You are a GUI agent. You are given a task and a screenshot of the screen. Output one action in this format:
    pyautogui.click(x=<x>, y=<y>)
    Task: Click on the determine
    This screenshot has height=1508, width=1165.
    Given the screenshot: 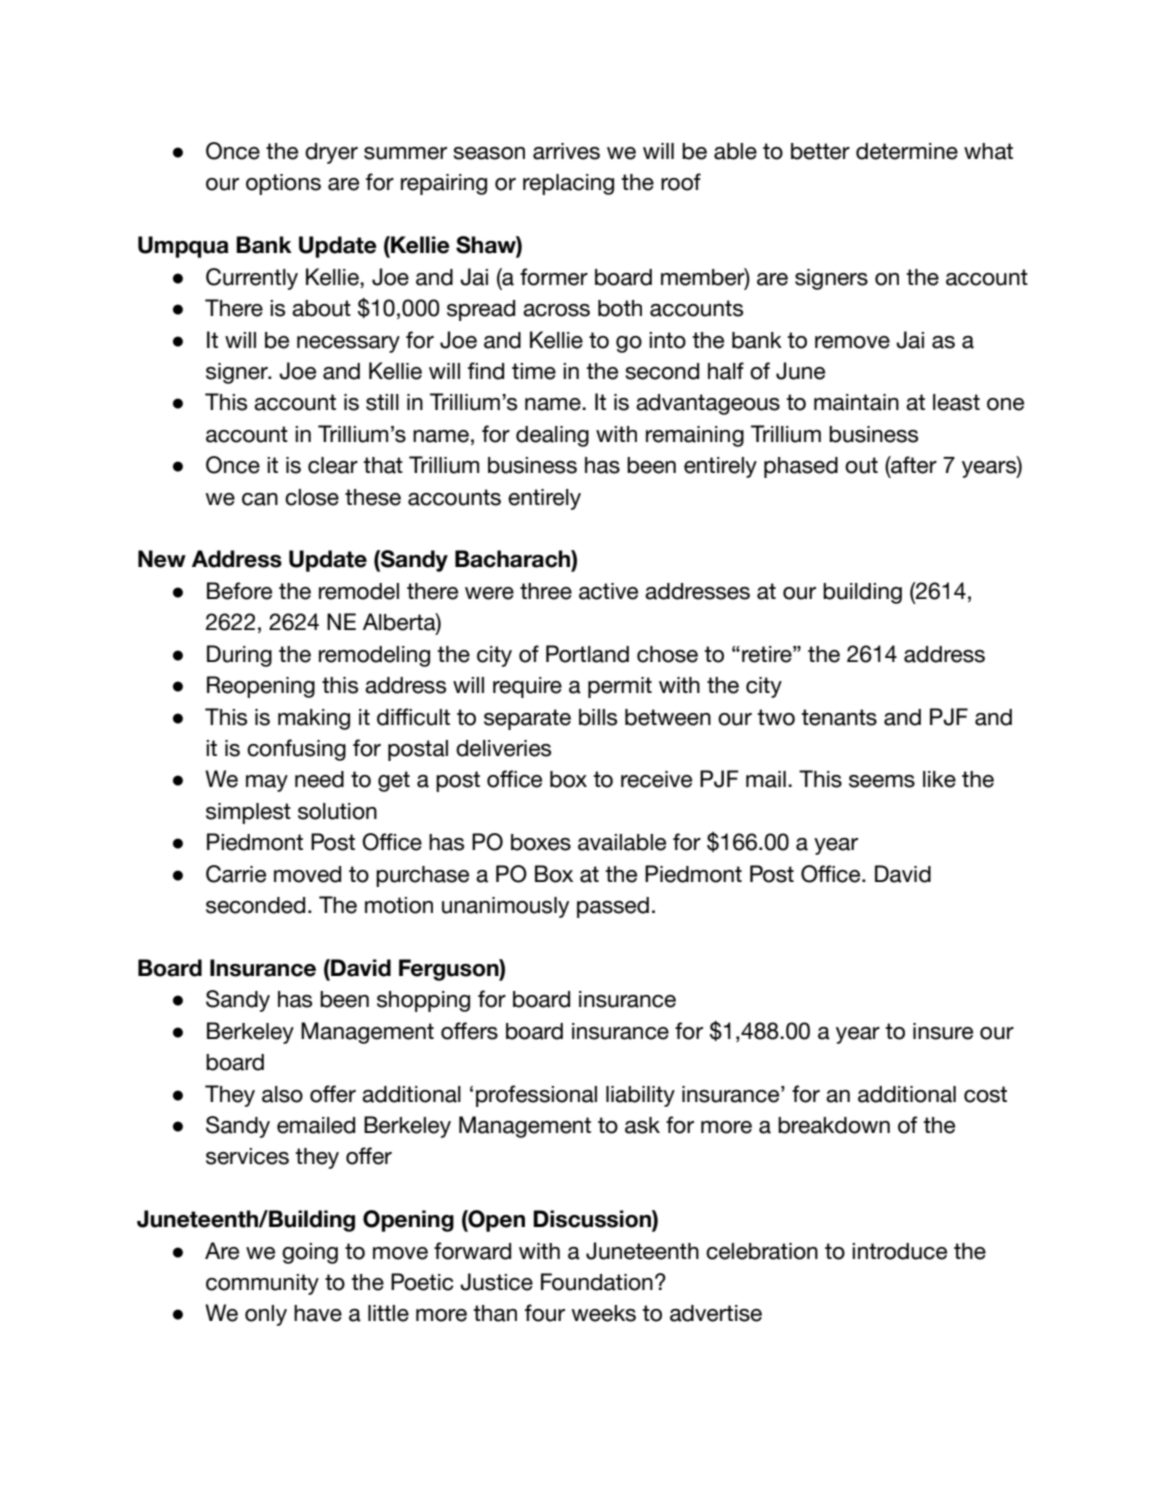 What is the action you would take?
    pyautogui.click(x=907, y=151)
